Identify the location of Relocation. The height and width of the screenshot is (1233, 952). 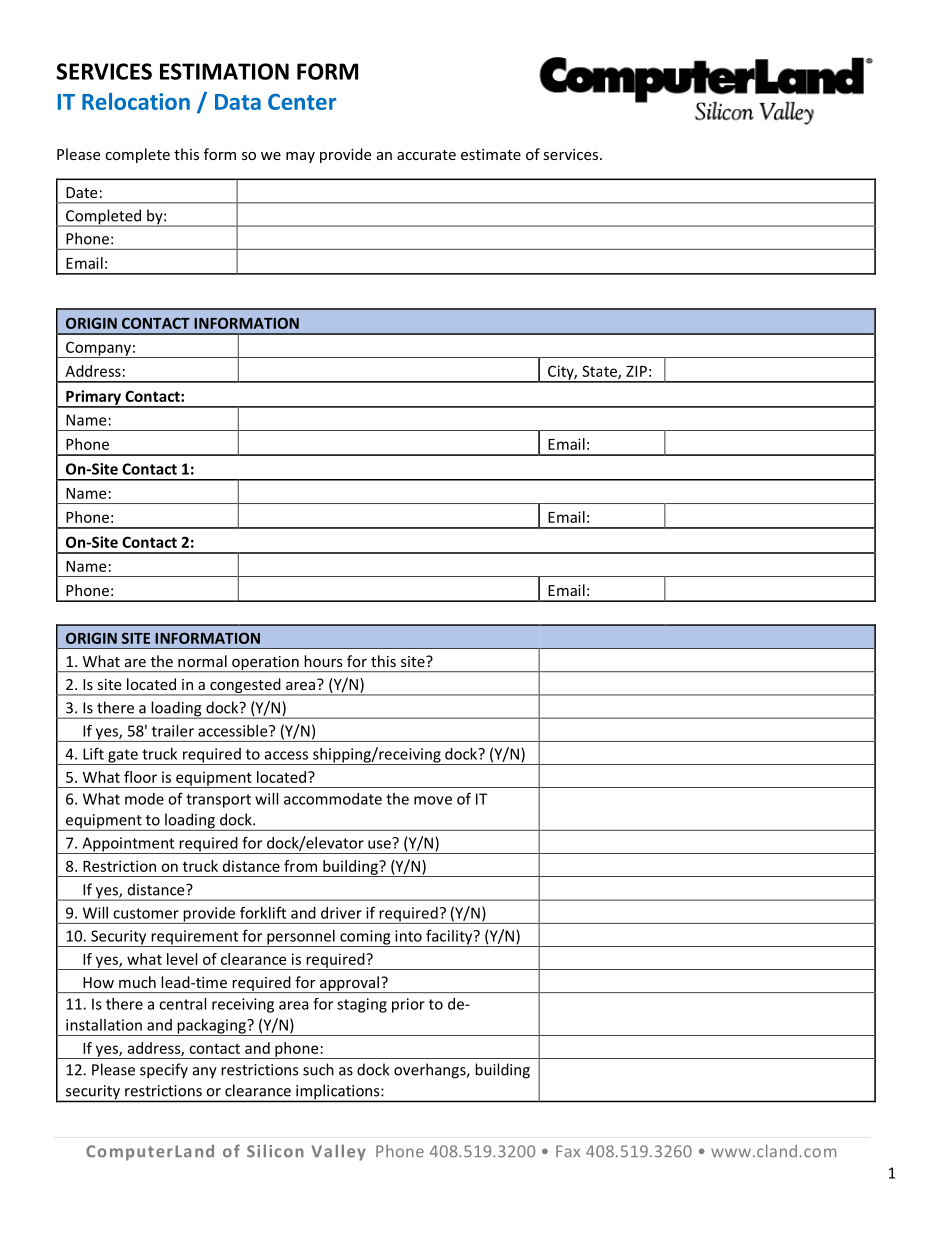
(136, 101).
